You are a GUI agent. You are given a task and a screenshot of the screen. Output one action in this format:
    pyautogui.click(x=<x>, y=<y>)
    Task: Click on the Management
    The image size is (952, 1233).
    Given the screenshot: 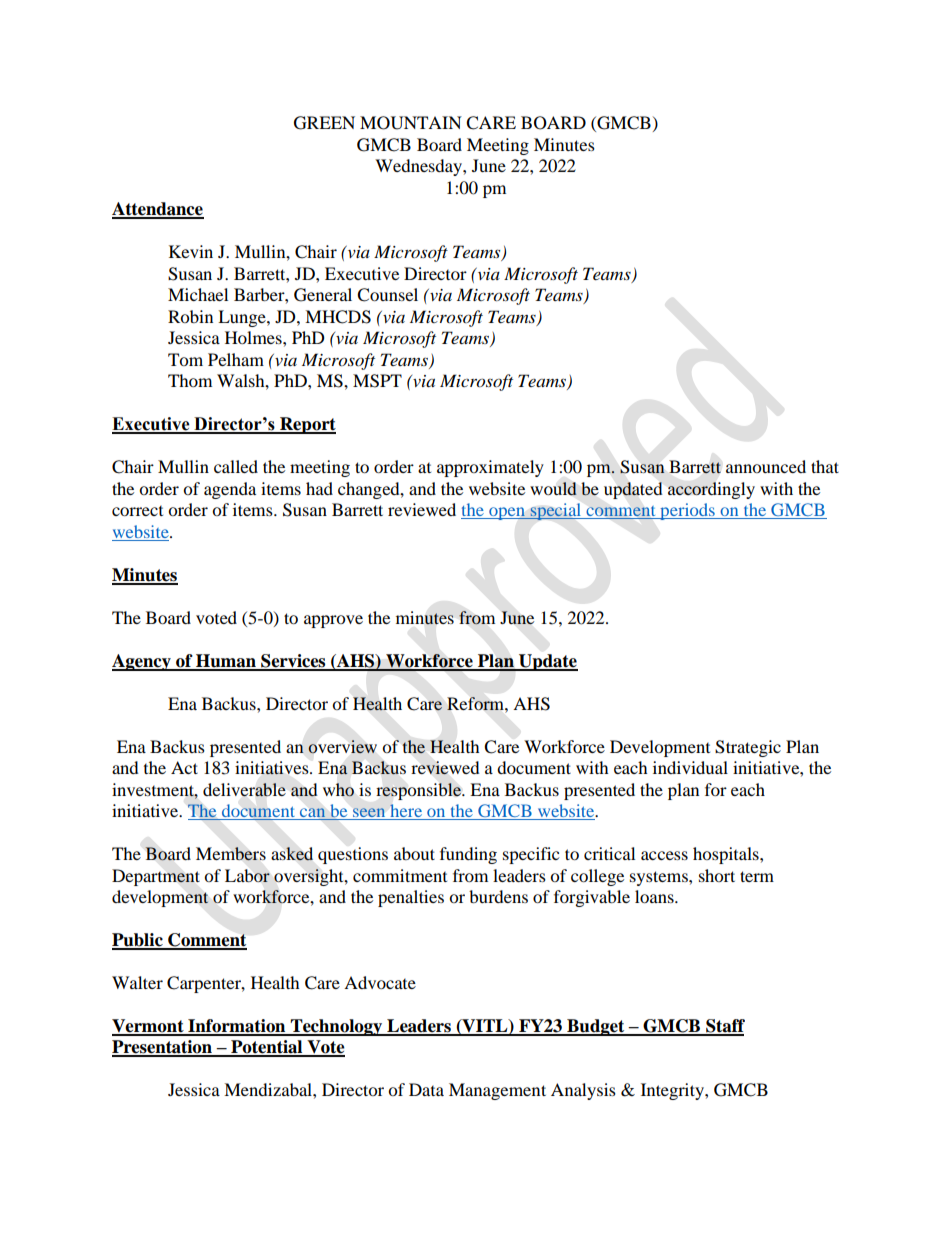 What is the action you would take?
    pyautogui.click(x=497, y=1091)
